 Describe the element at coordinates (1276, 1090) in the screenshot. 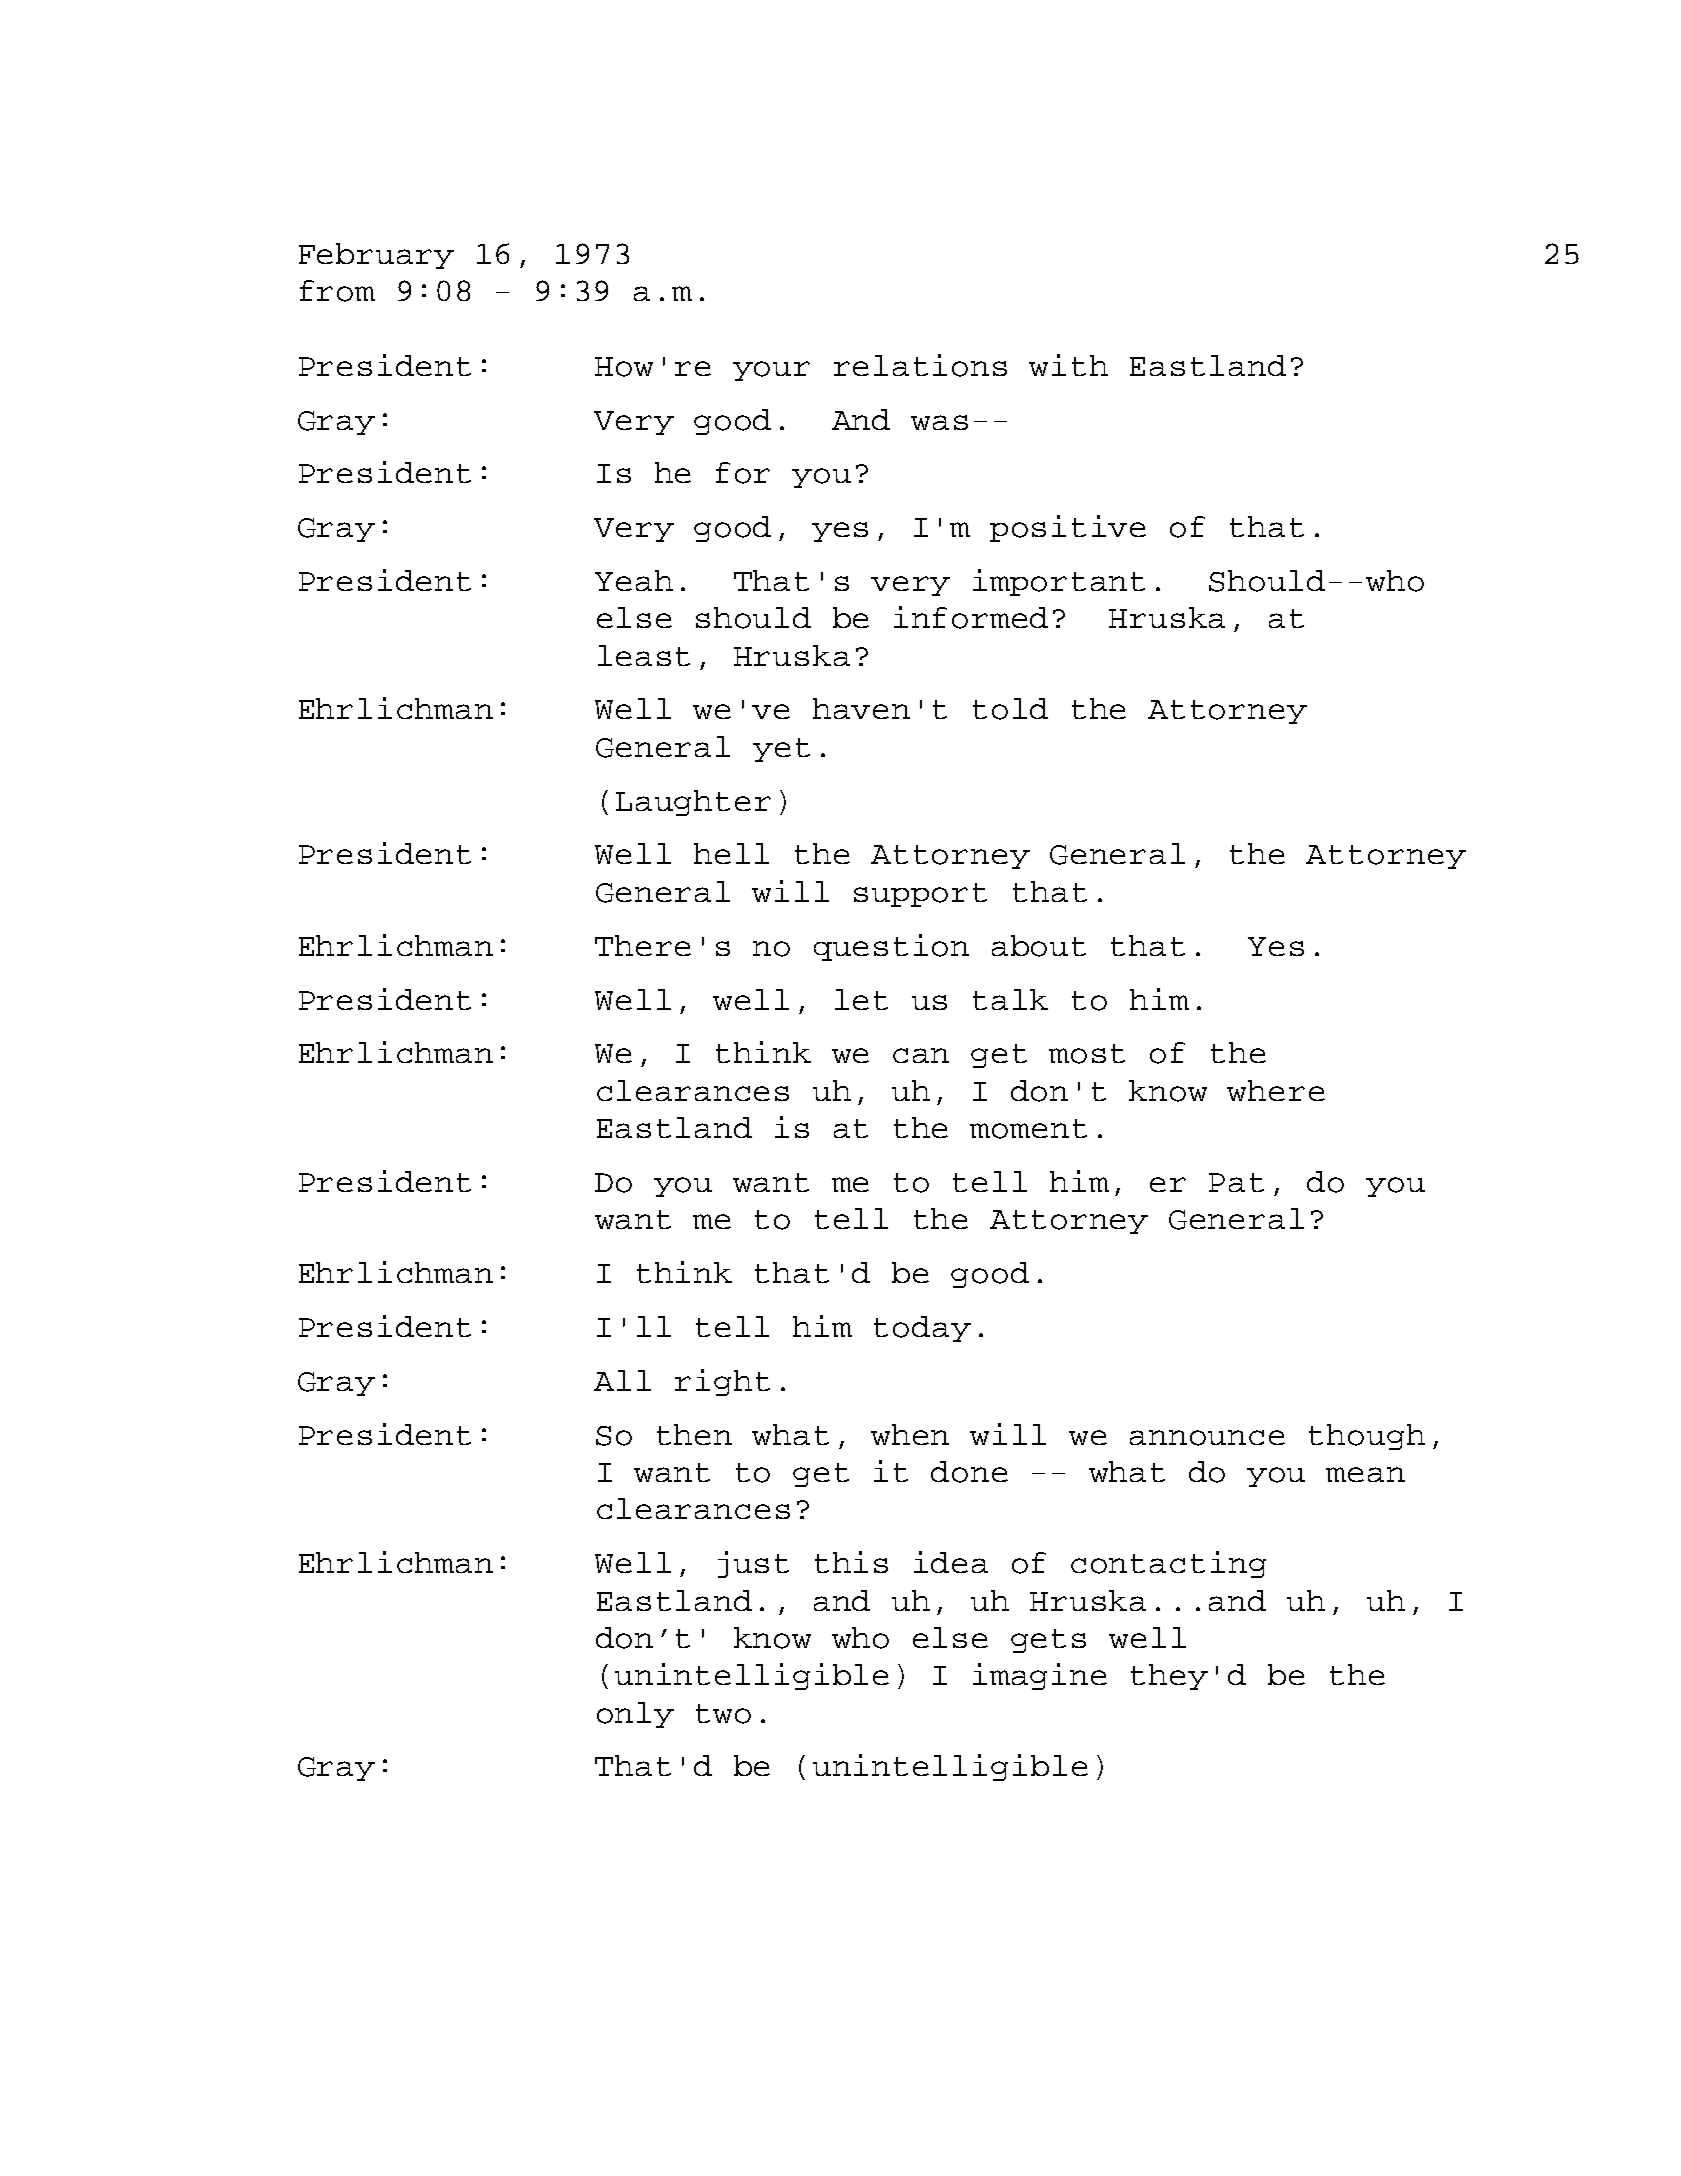

I see `where` at that location.
